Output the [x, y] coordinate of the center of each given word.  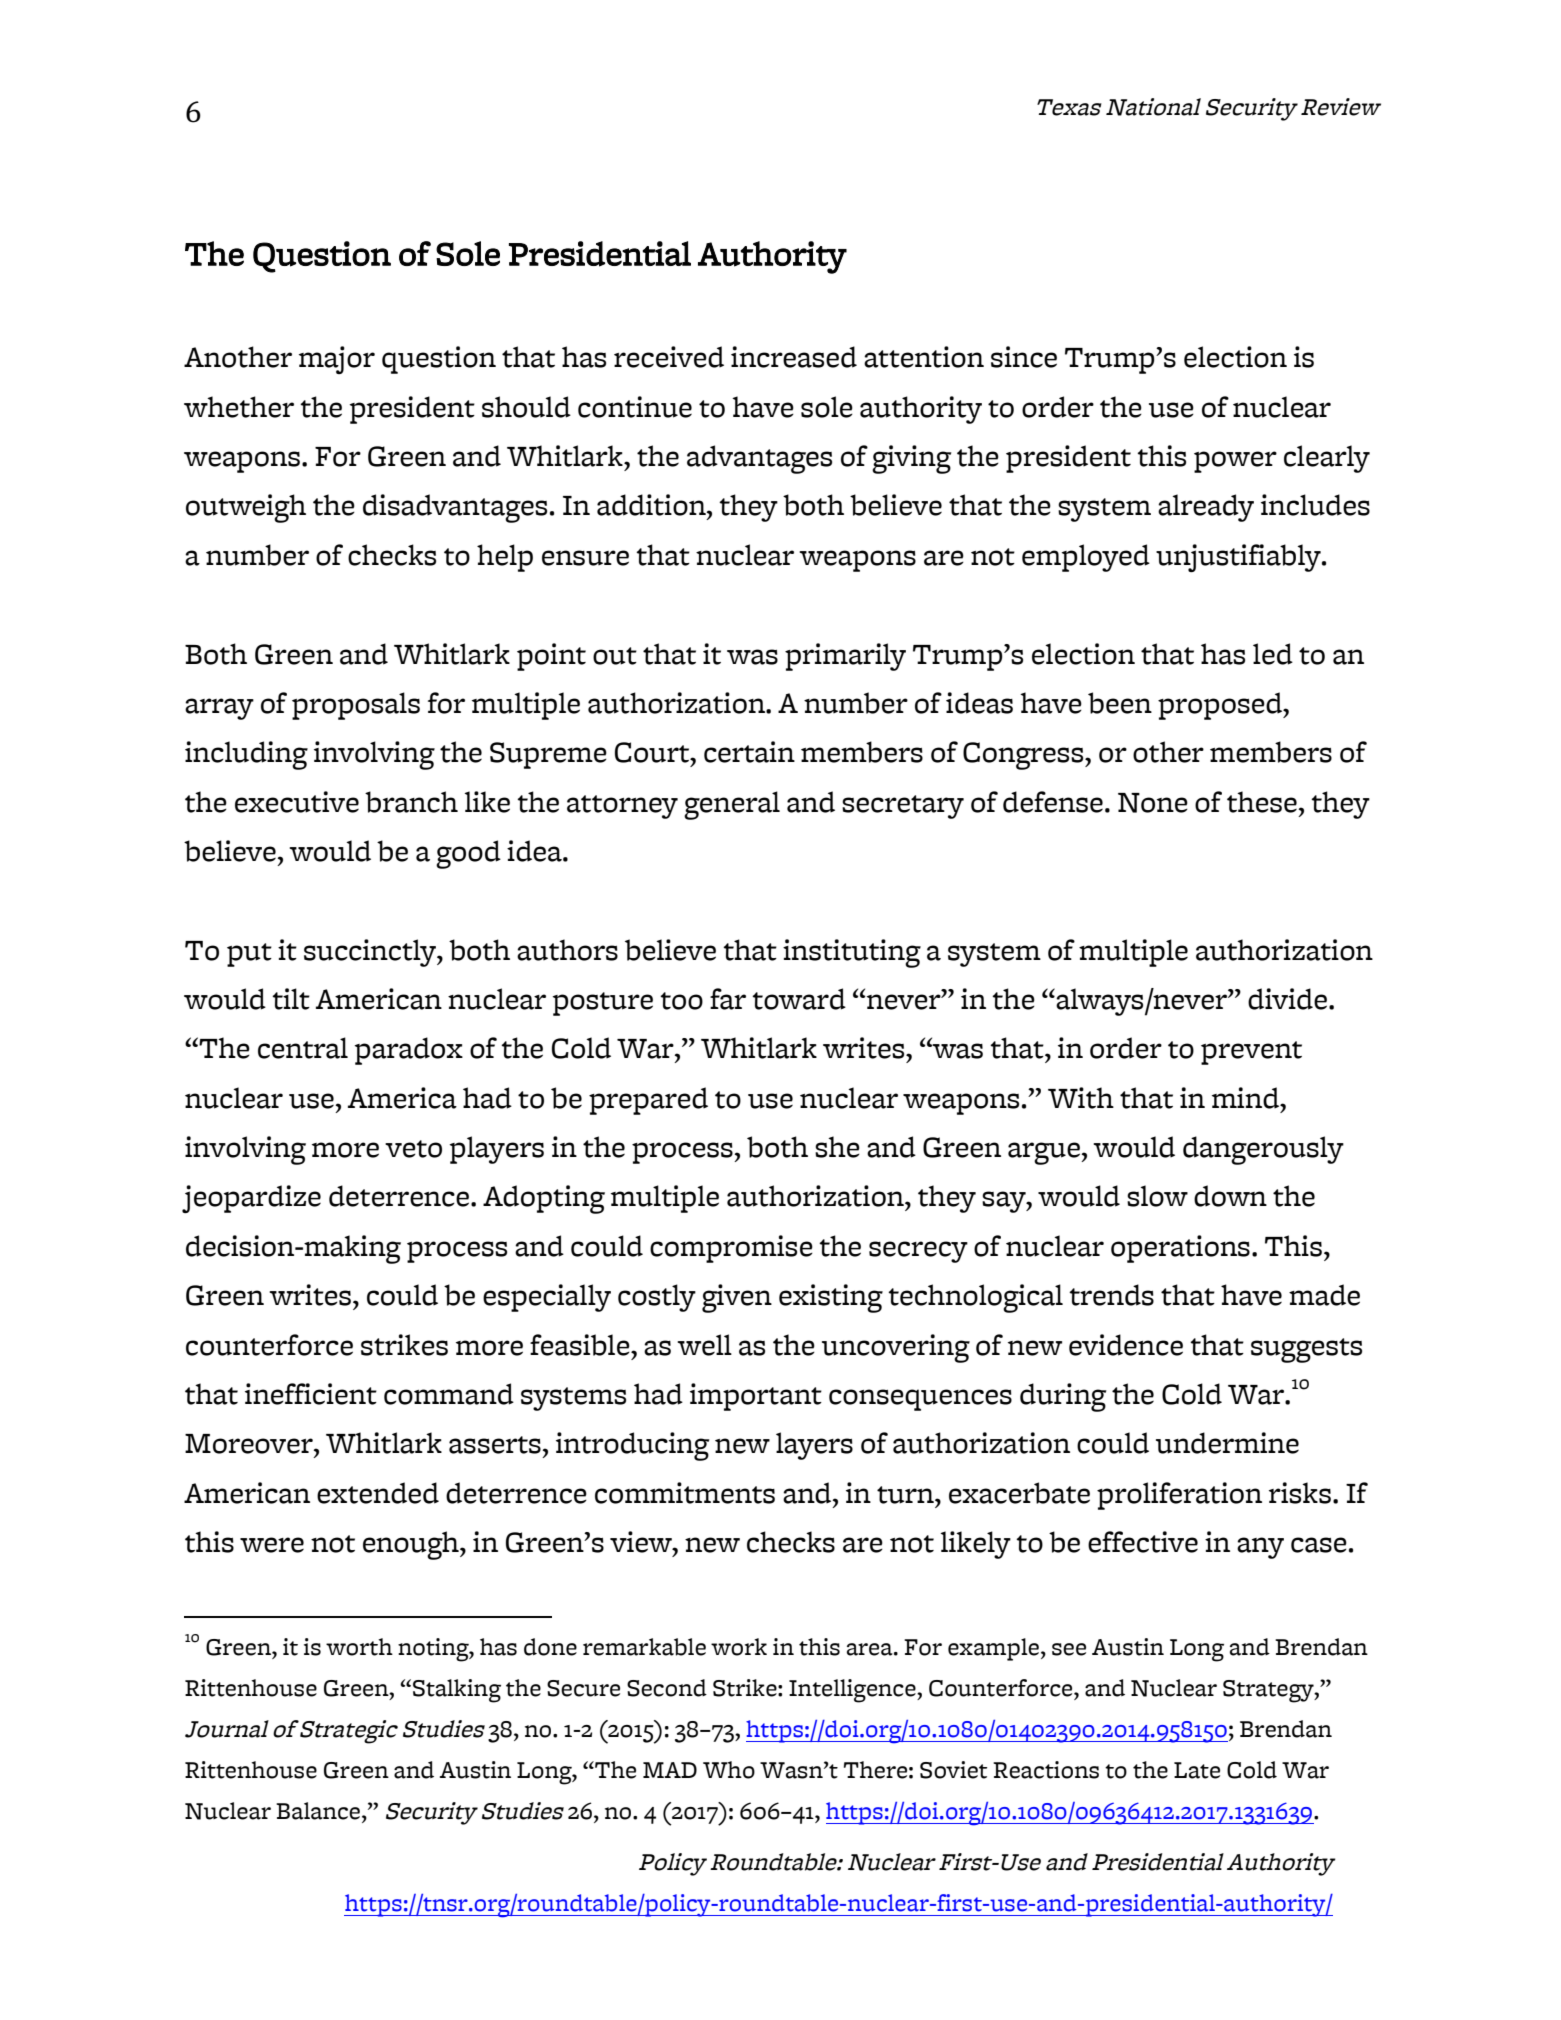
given [737, 1298]
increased [794, 357]
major [337, 360]
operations [1180, 1249]
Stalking [457, 1691]
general [732, 805]
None [1153, 803]
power [1235, 462]
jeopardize [251, 1199]
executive [297, 802]
